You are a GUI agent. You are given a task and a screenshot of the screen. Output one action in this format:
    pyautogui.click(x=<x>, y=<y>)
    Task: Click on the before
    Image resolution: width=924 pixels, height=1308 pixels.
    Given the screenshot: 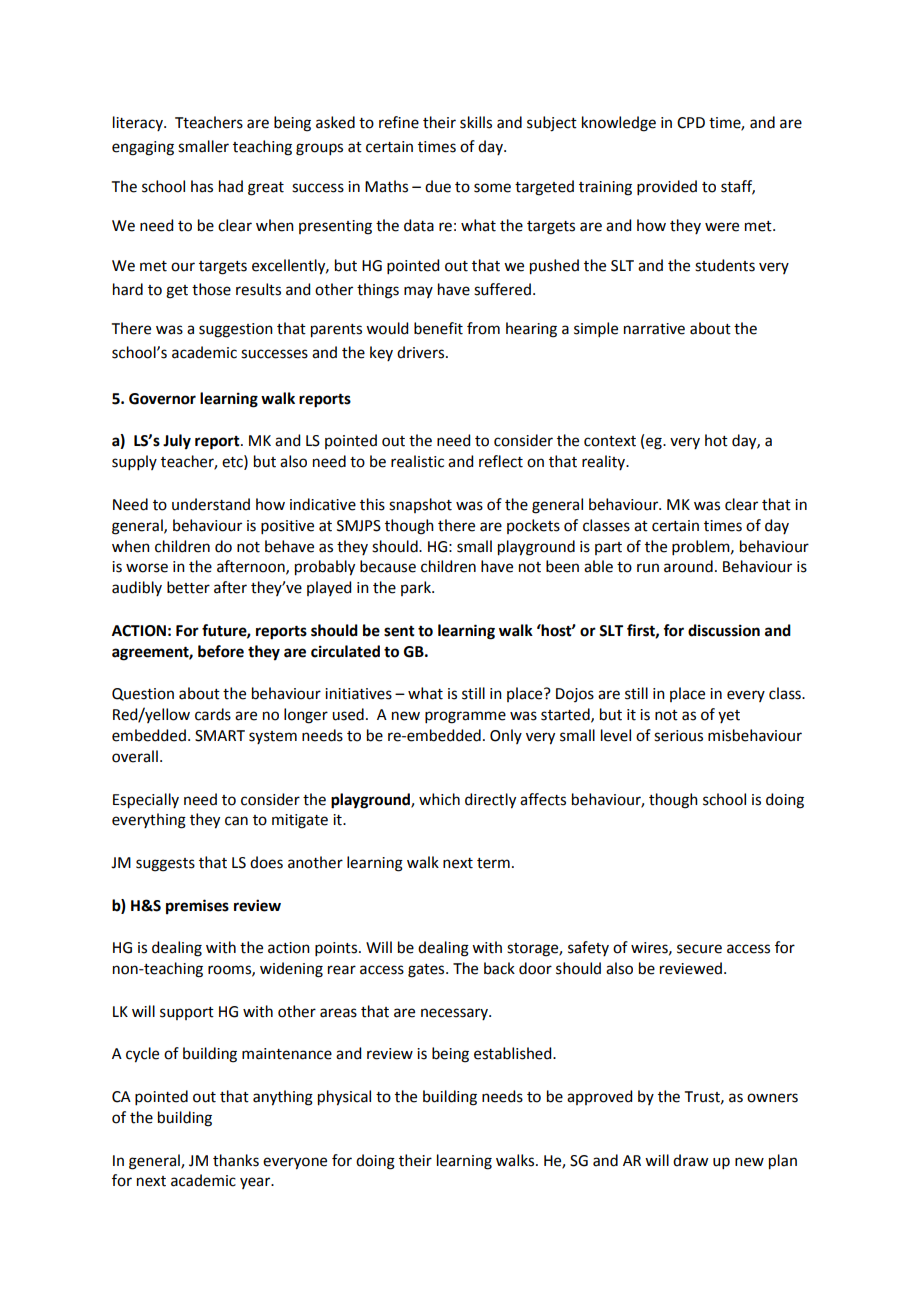 What is the action you would take?
    pyautogui.click(x=221, y=651)
